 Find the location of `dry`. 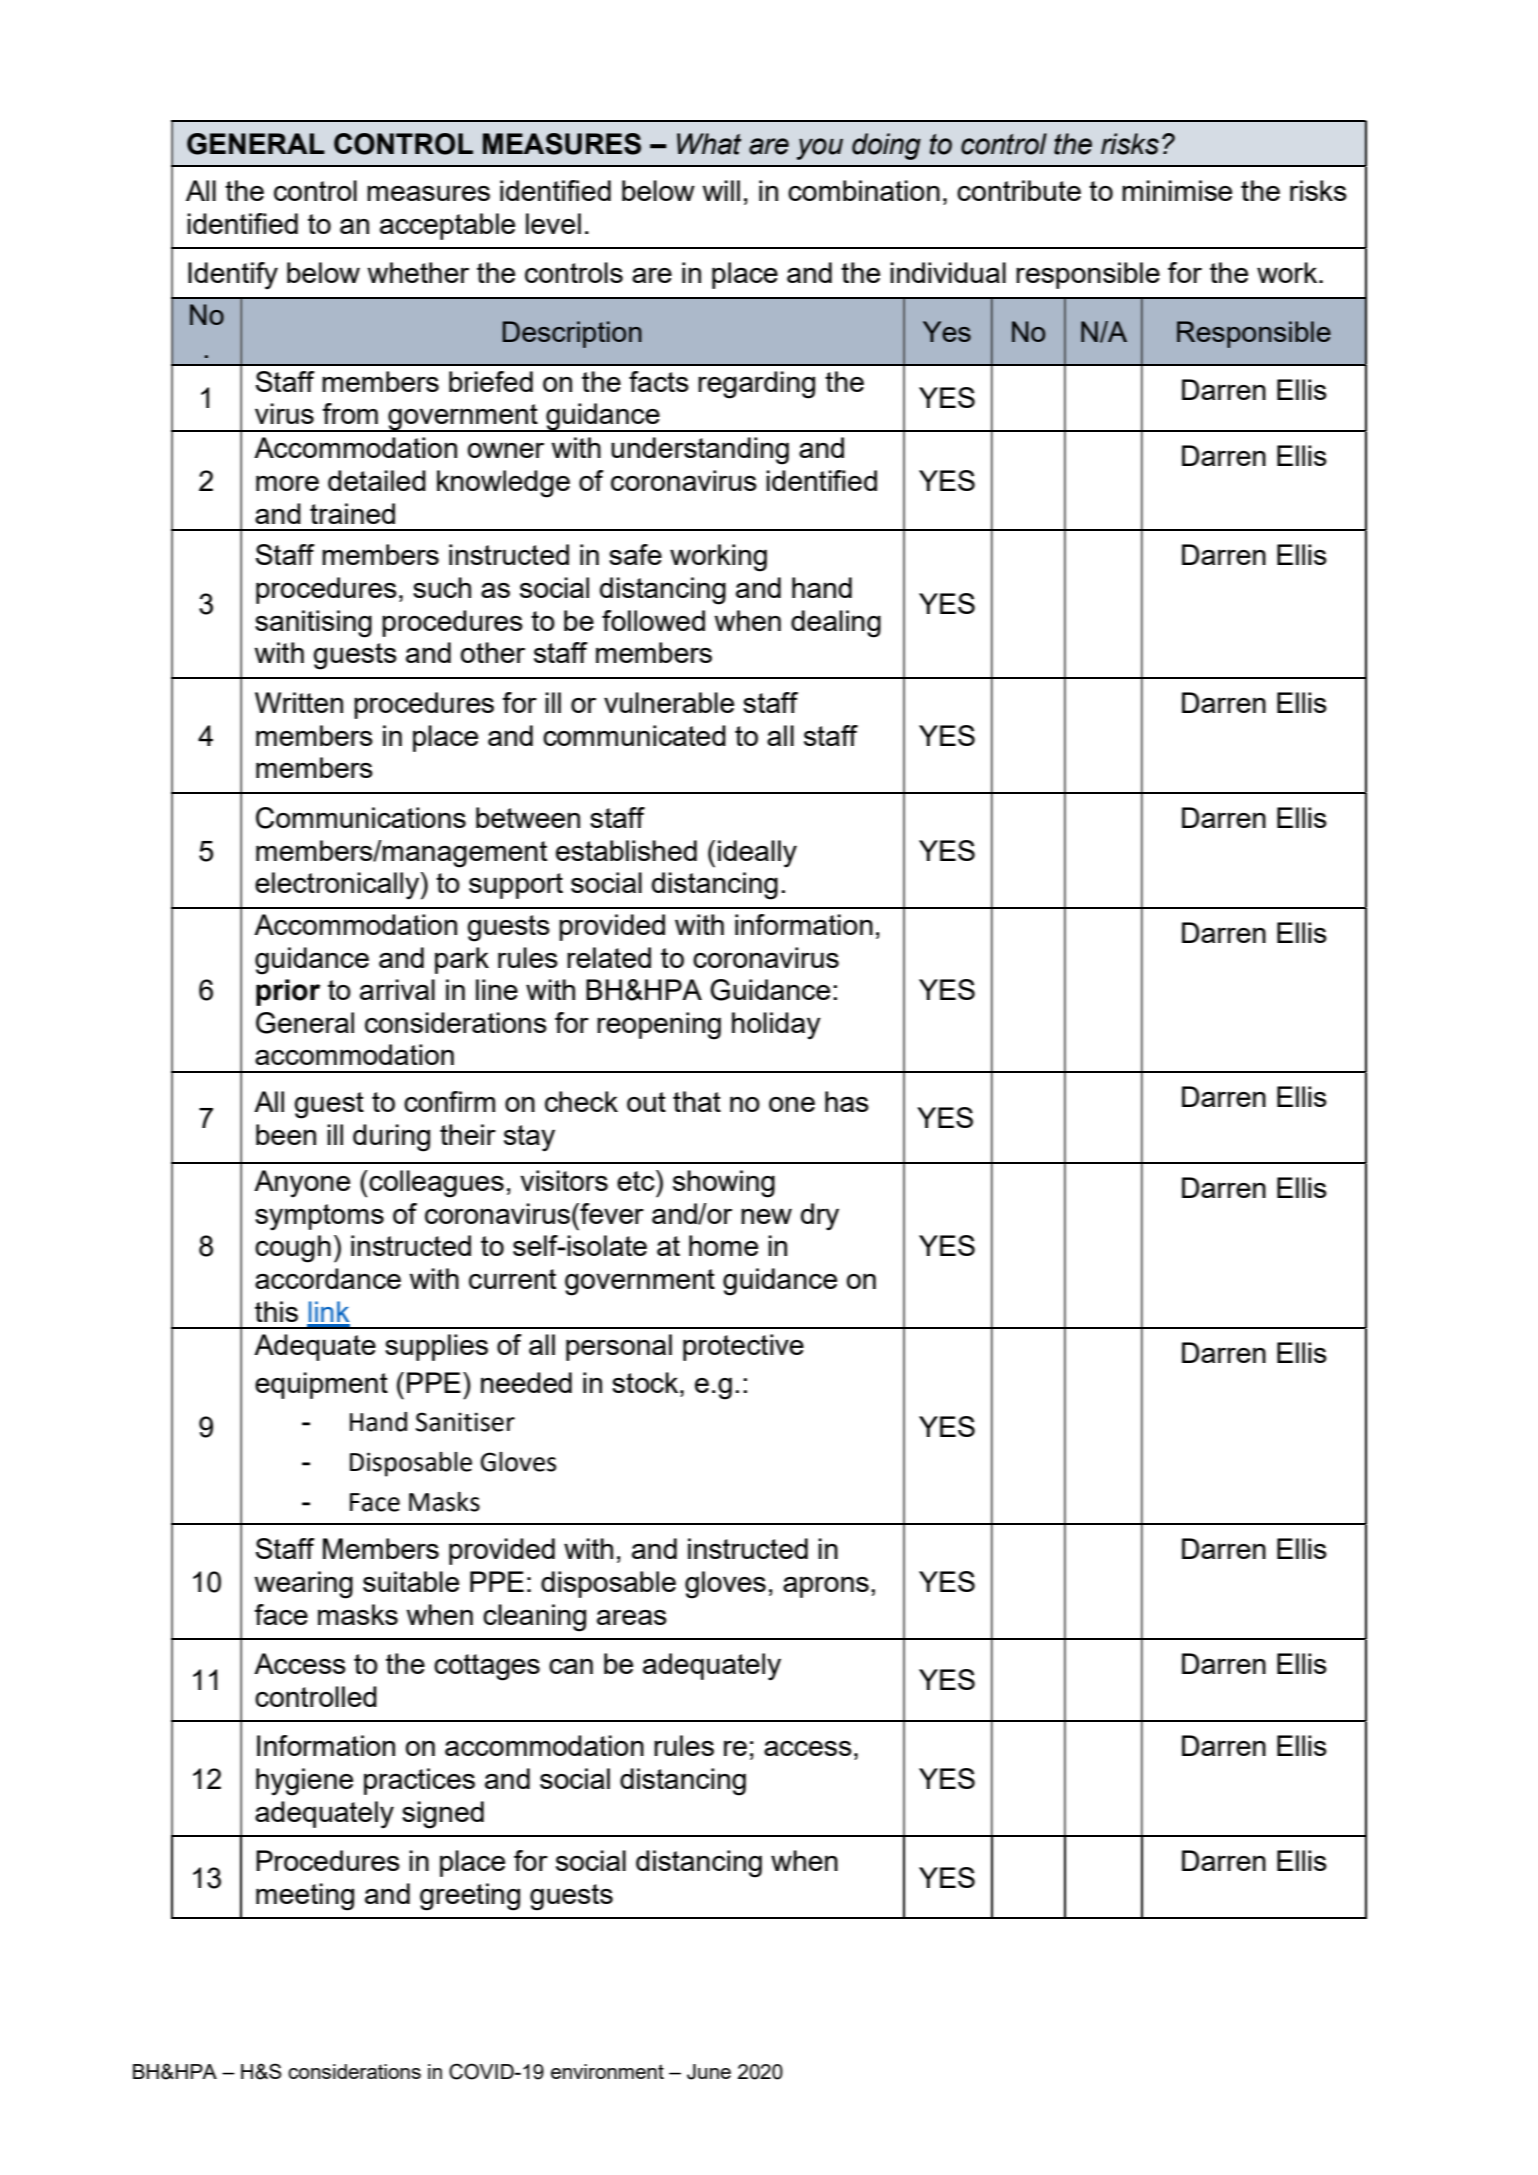

dry is located at coordinates (820, 1217).
